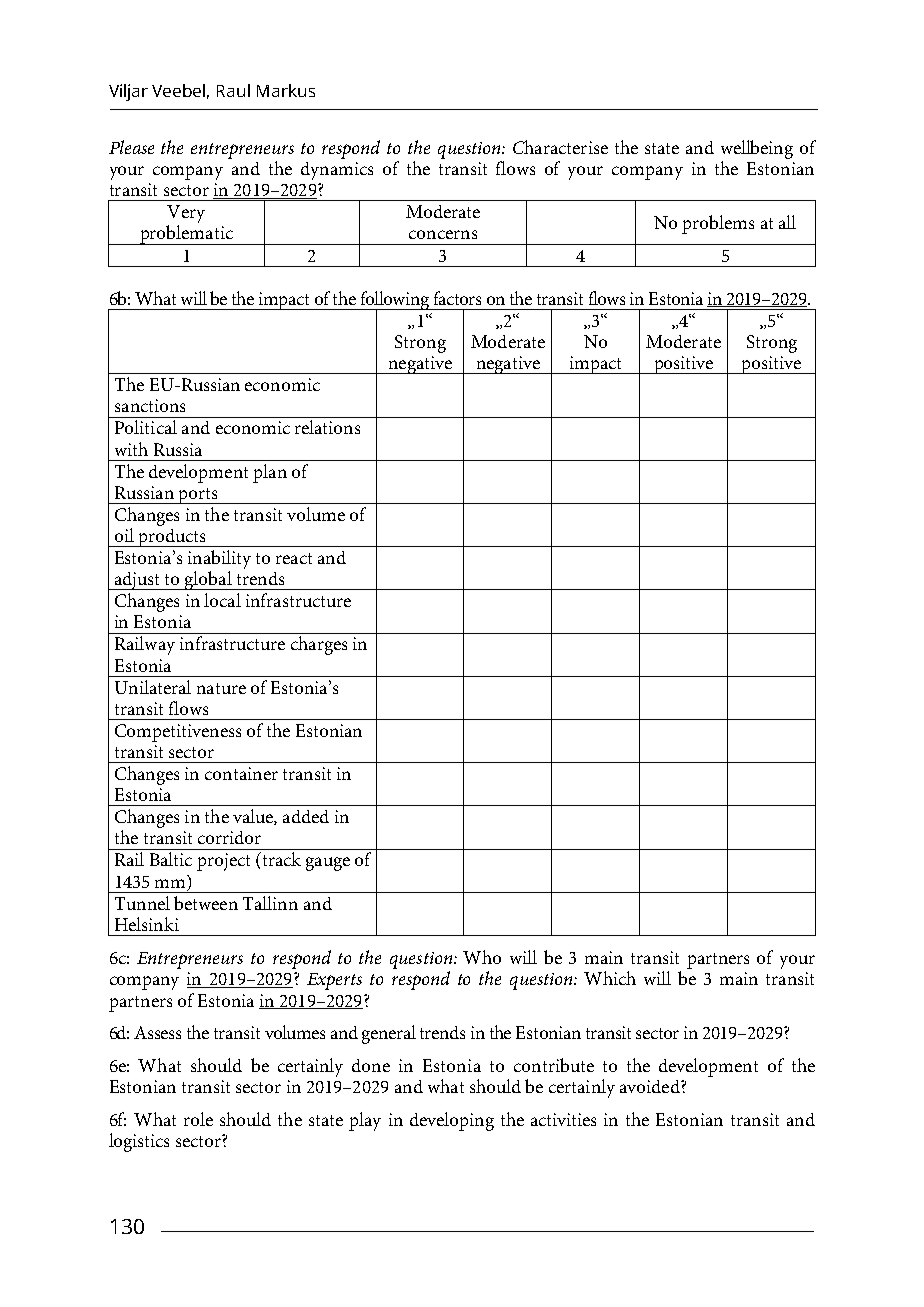 This screenshot has height=1307, width=924. Describe the element at coordinates (757, 149) in the screenshot. I see `wellbeing` at that location.
